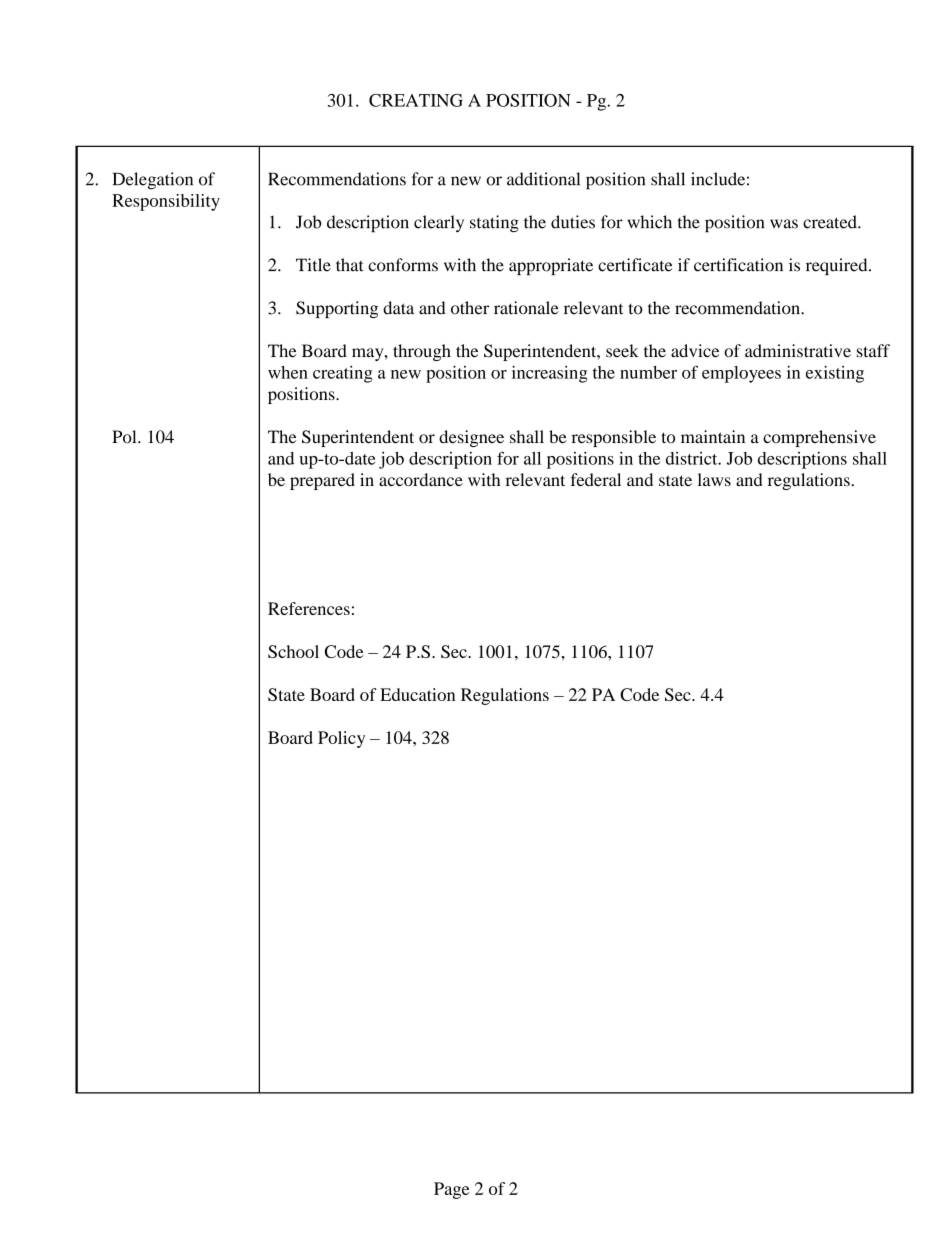  I want to click on employees, so click(741, 374).
